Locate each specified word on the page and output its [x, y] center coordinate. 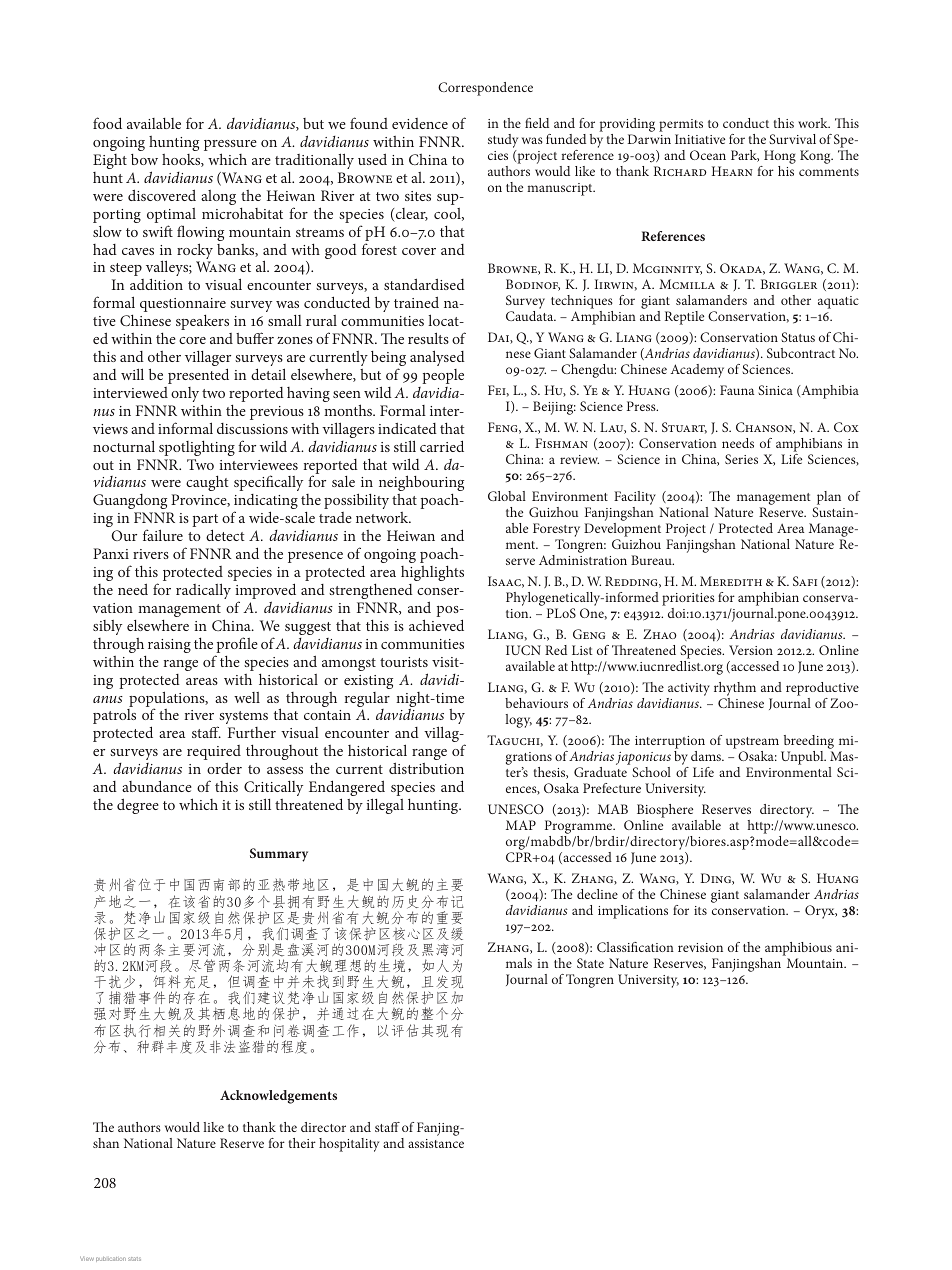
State [590, 963]
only [185, 394]
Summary [279, 855]
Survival [792, 139]
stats [134, 1259]
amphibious [798, 949]
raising [169, 646]
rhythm [735, 689]
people [443, 376]
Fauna [737, 390]
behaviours [536, 703]
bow [144, 159]
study [503, 142]
